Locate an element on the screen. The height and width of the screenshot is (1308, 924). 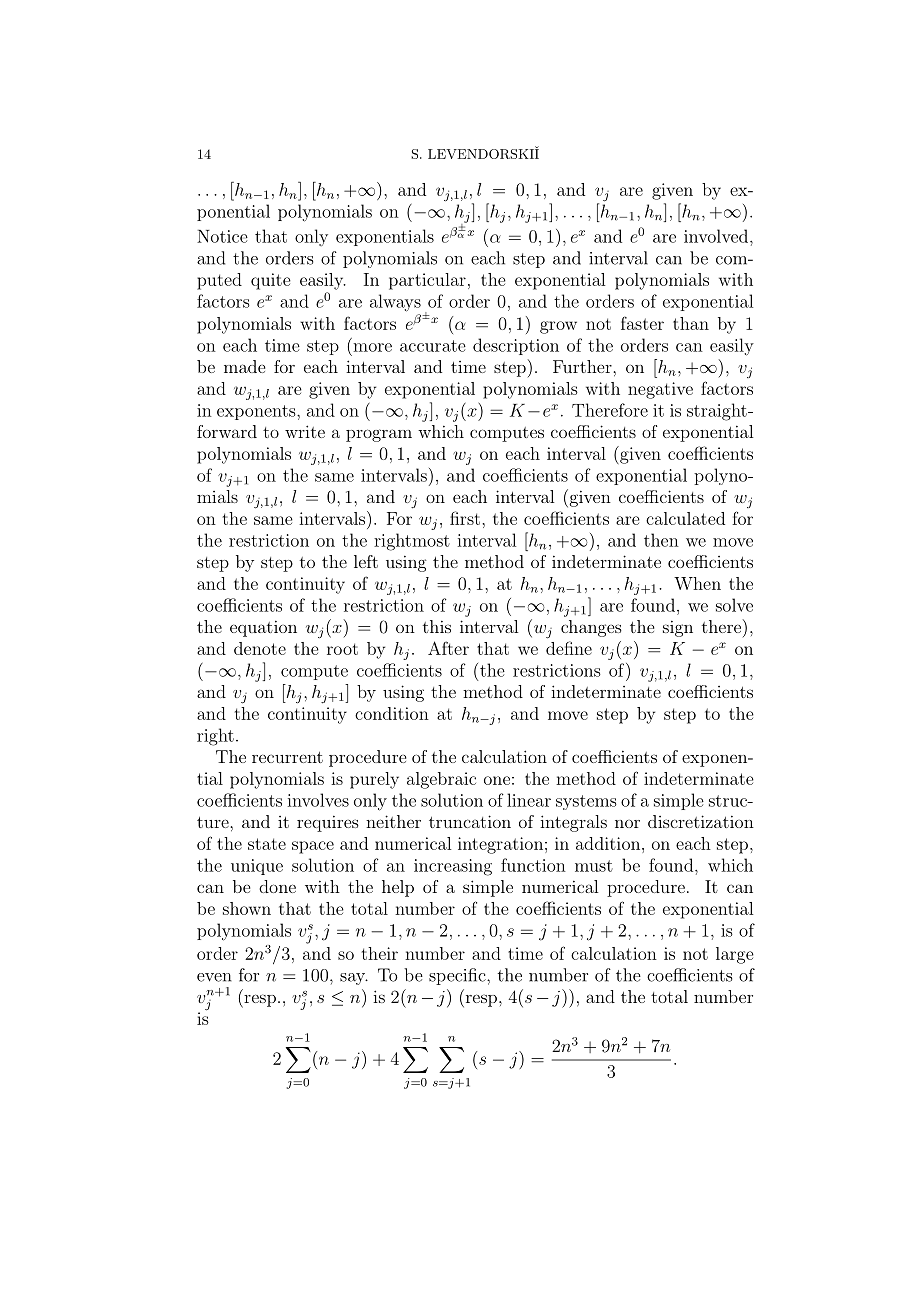
involved is located at coordinates (717, 236).
